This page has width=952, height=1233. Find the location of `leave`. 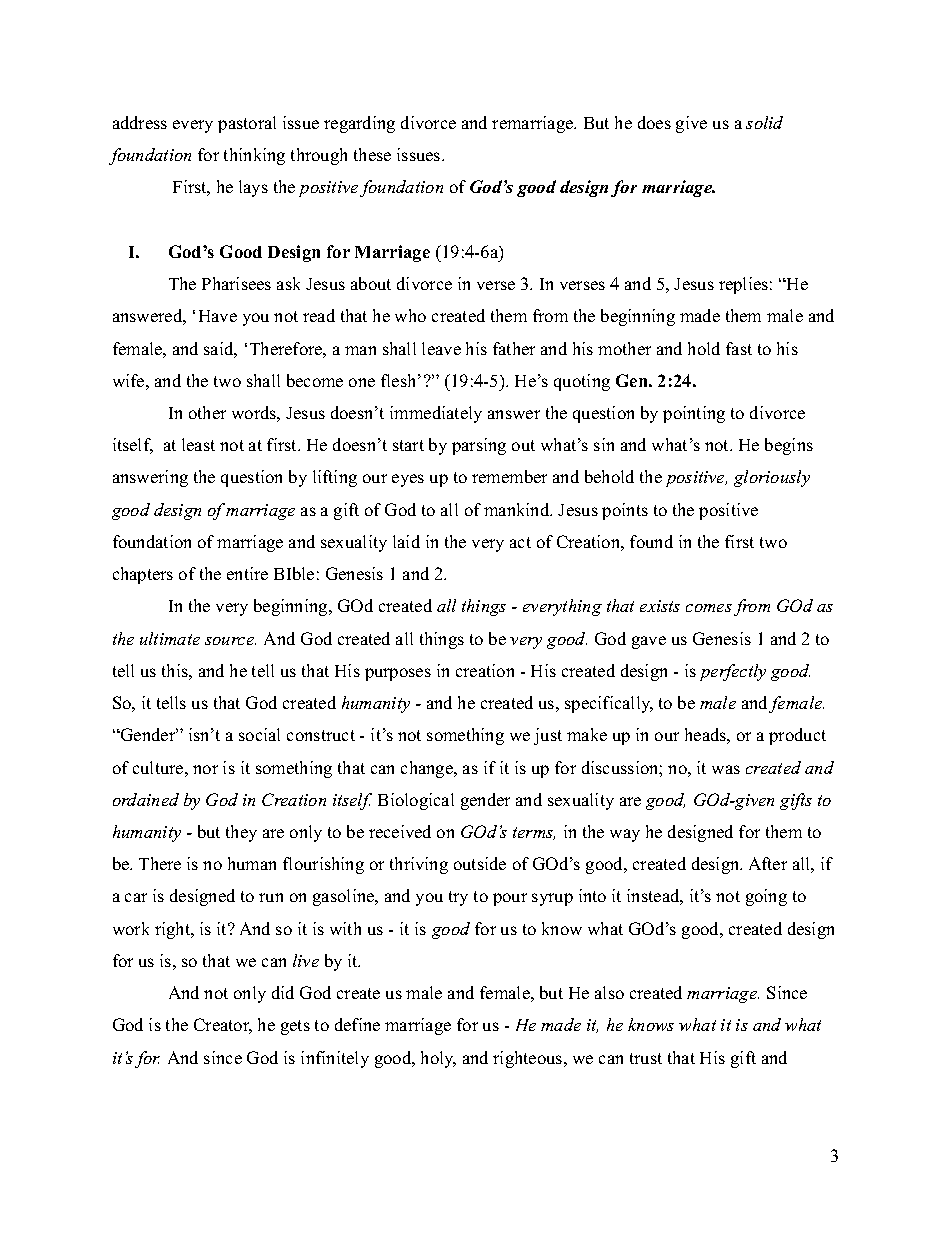

leave is located at coordinates (441, 348).
